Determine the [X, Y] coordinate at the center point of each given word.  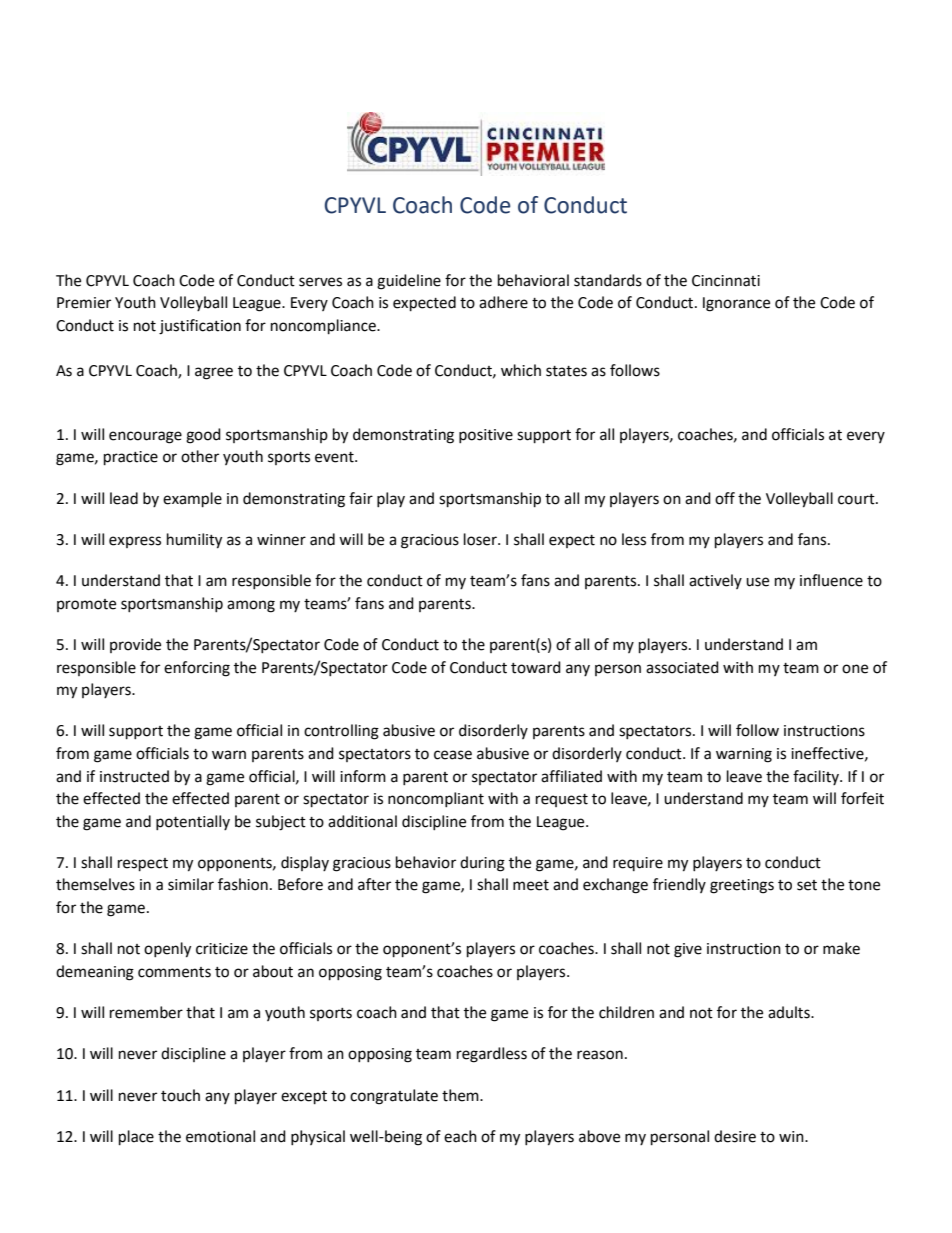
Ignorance [736, 304]
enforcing [197, 669]
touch [180, 1095]
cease [453, 755]
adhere [503, 302]
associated [682, 667]
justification [200, 327]
